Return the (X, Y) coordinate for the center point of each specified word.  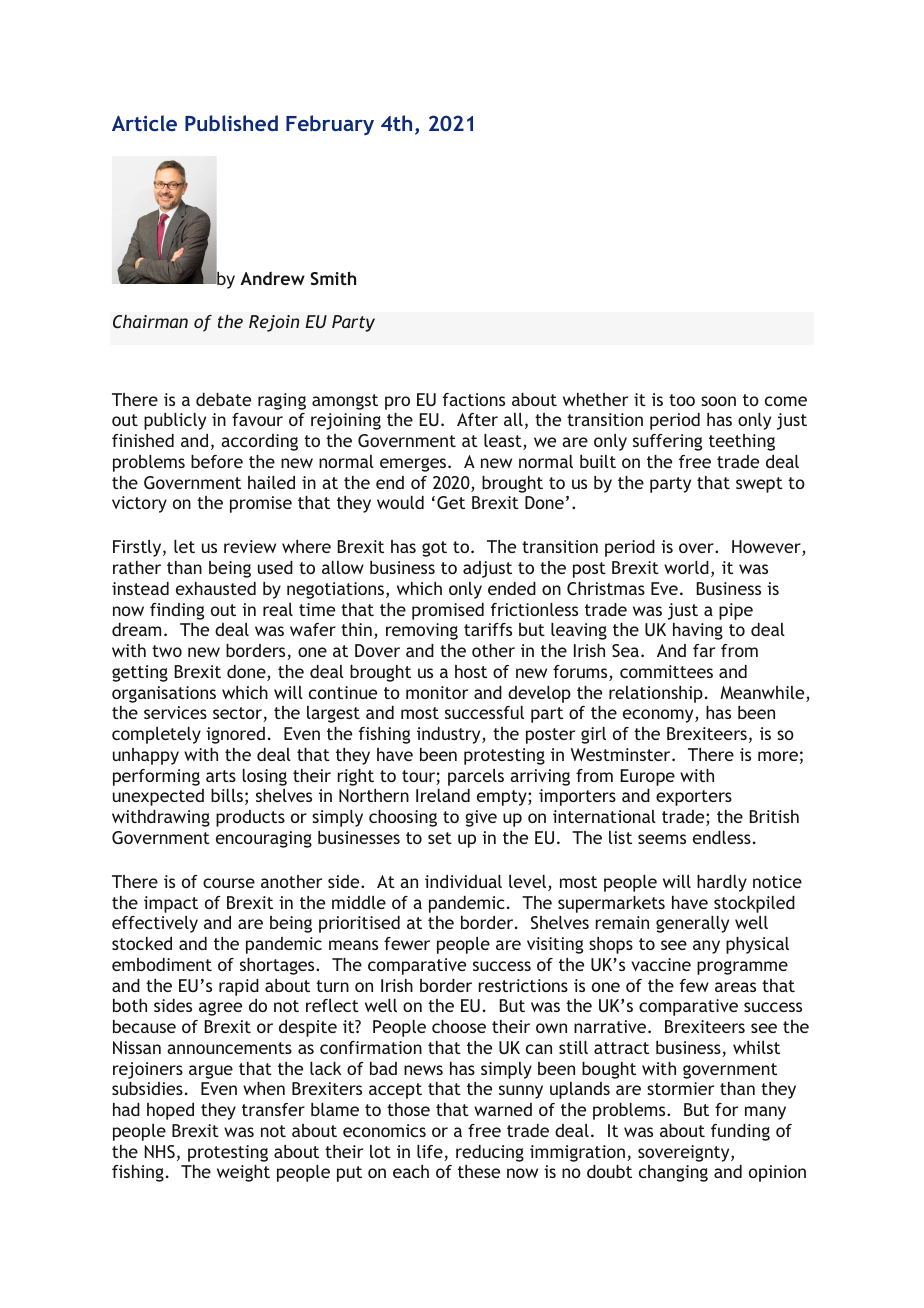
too (682, 400)
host (471, 671)
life (431, 1153)
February (330, 125)
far (704, 650)
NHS (160, 1151)
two (167, 651)
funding (740, 1132)
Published (231, 123)
